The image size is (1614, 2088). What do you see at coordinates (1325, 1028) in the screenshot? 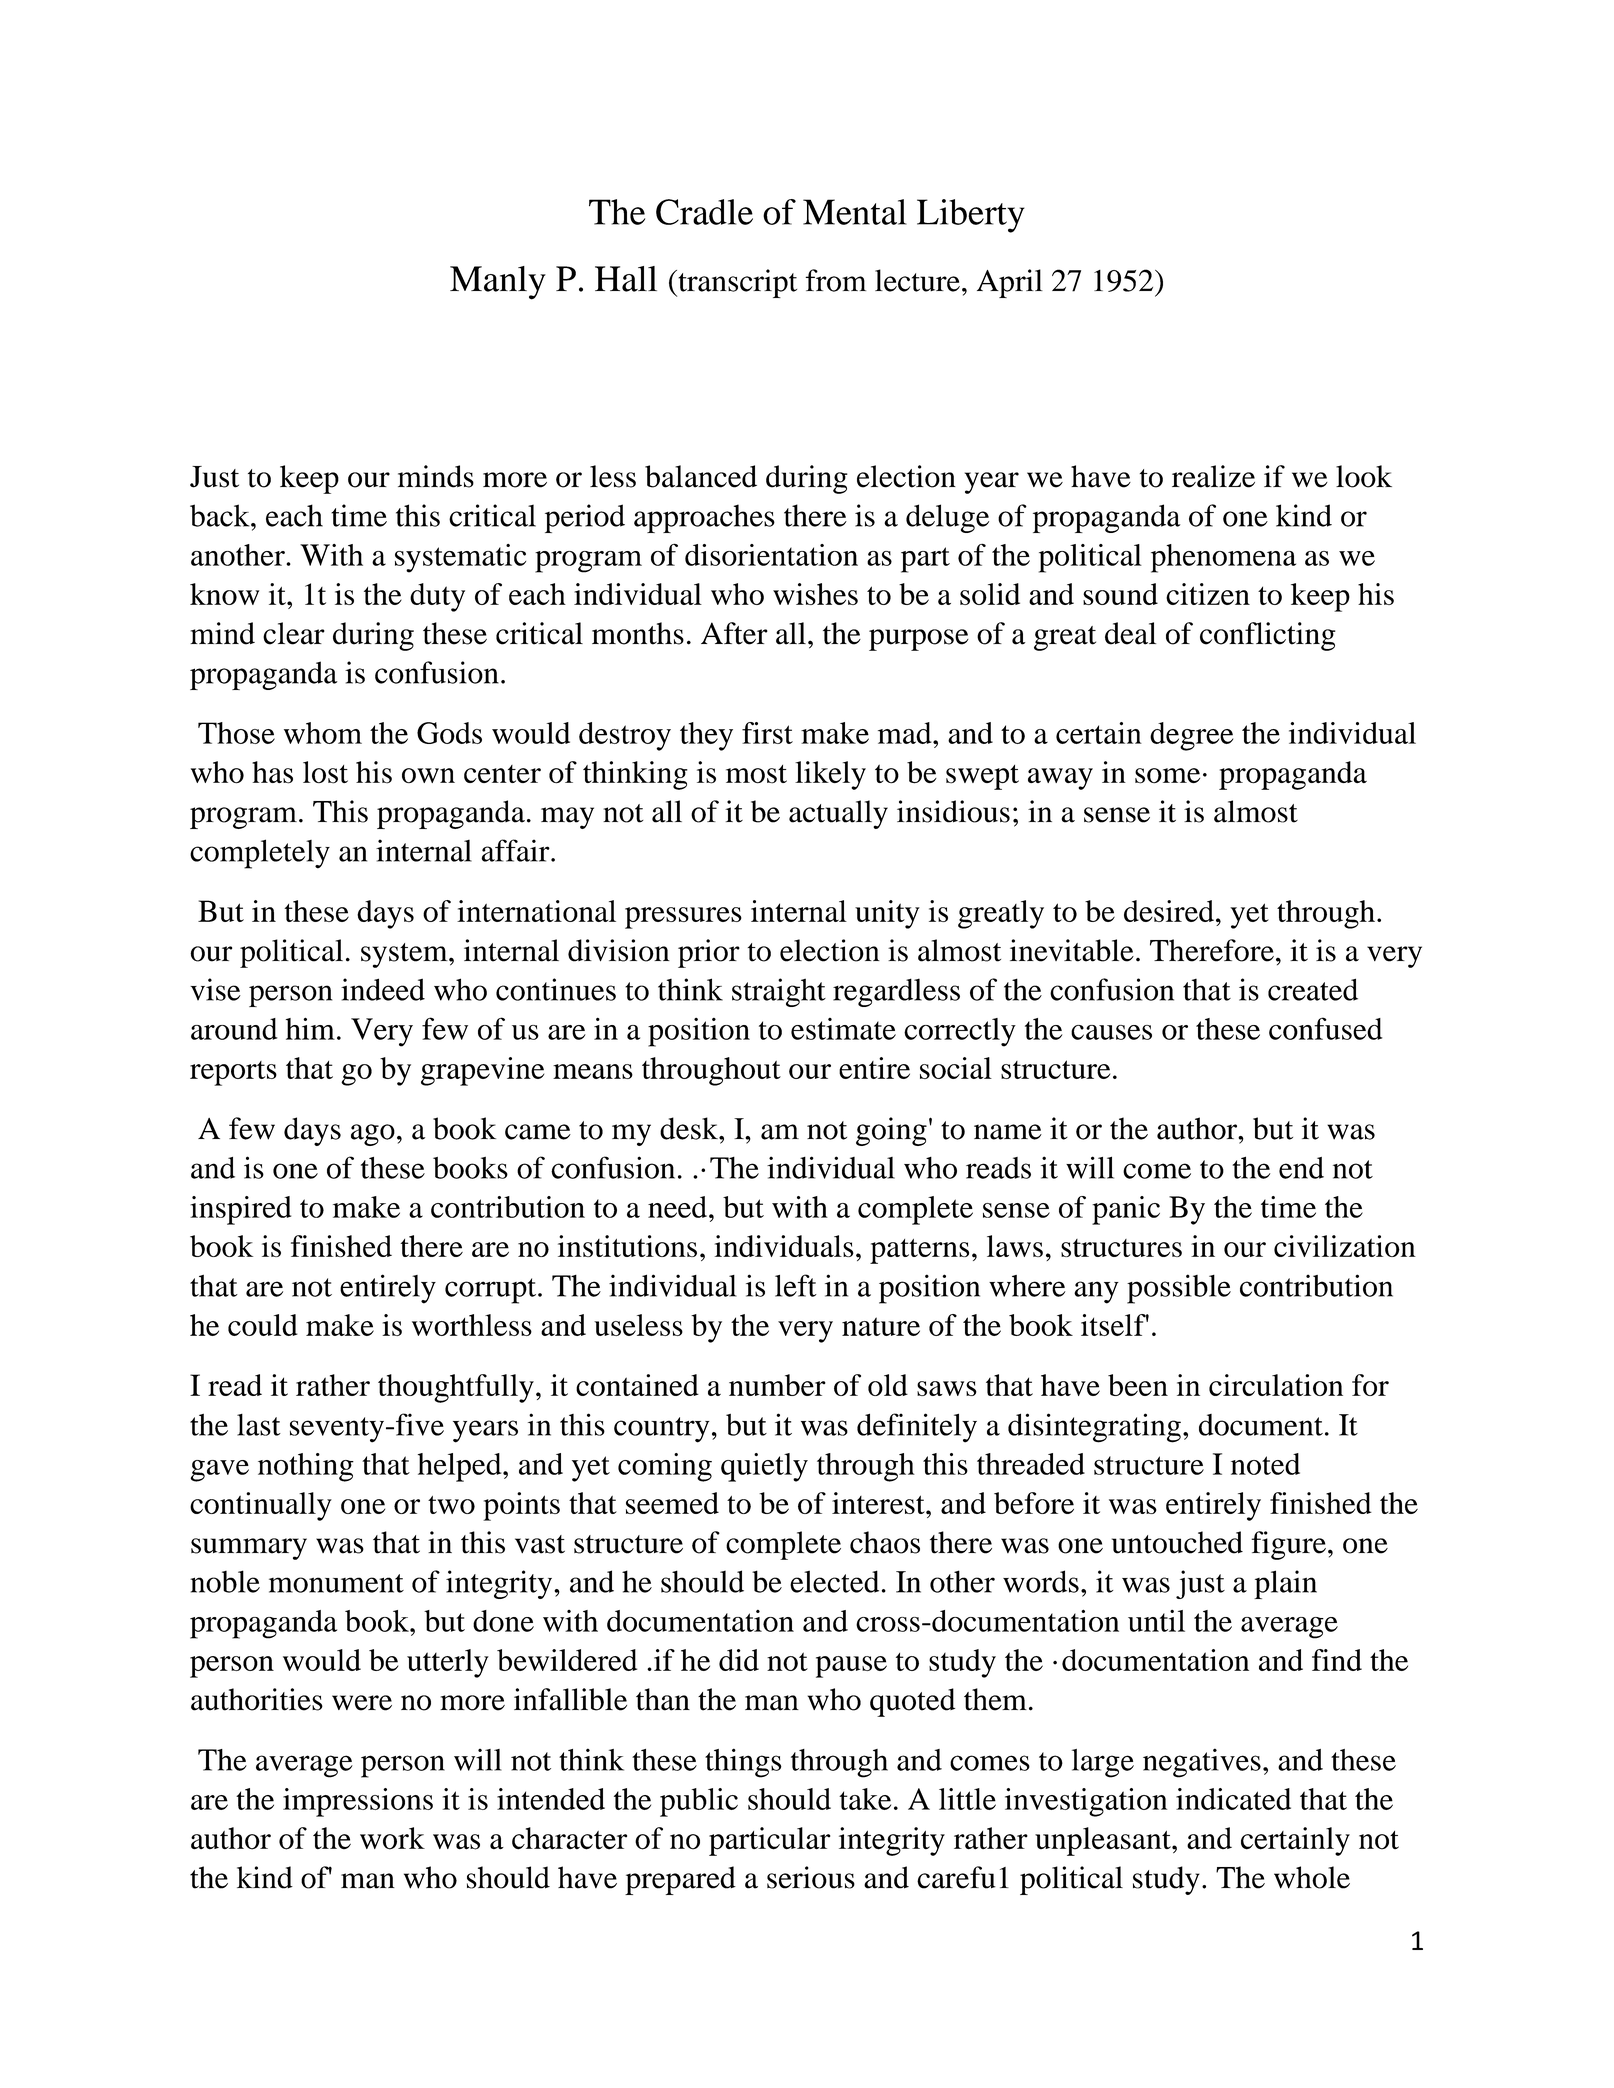
I see `confused` at bounding box center [1325, 1028].
